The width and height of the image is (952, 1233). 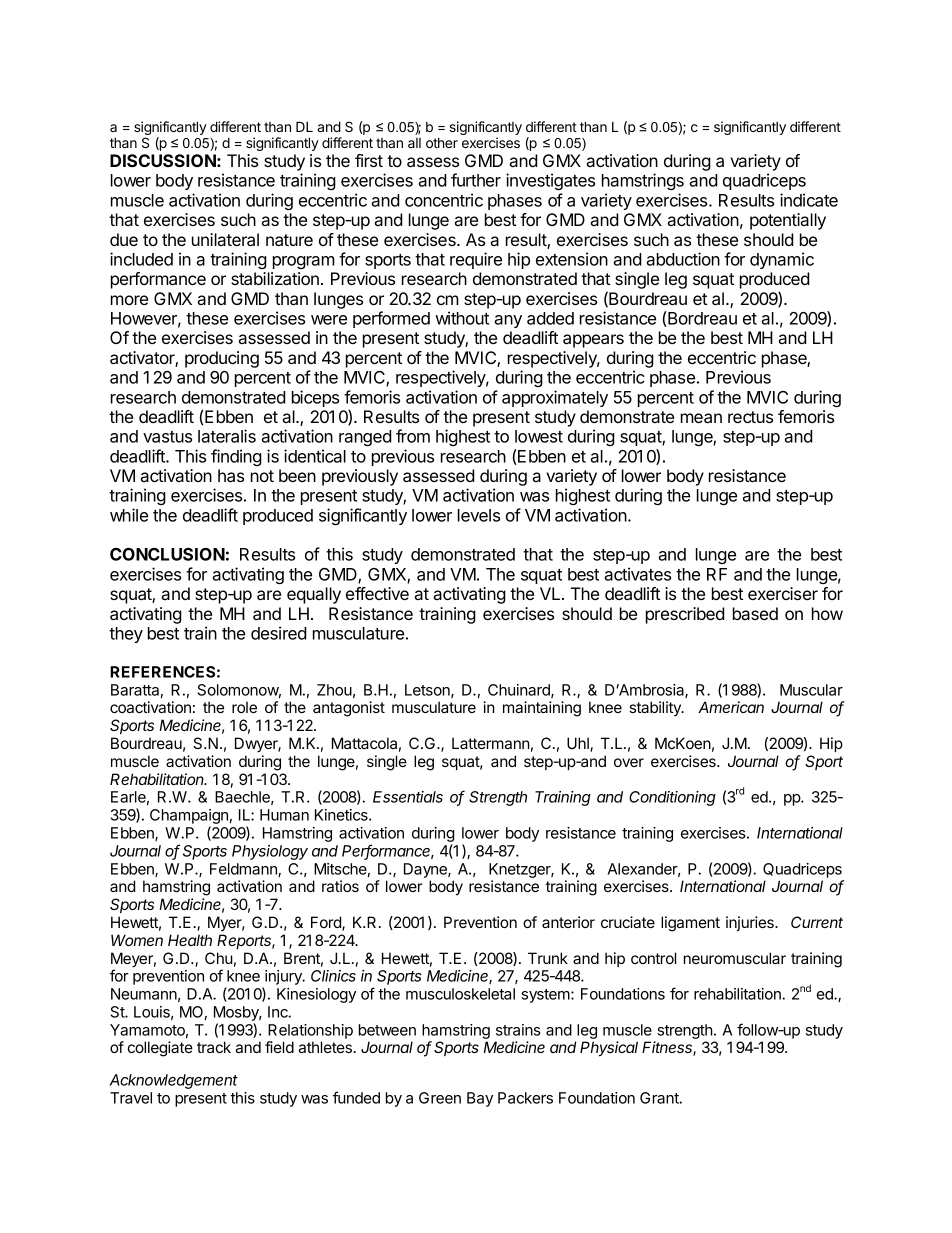 What do you see at coordinates (609, 1049) in the image?
I see `Physical` at bounding box center [609, 1049].
